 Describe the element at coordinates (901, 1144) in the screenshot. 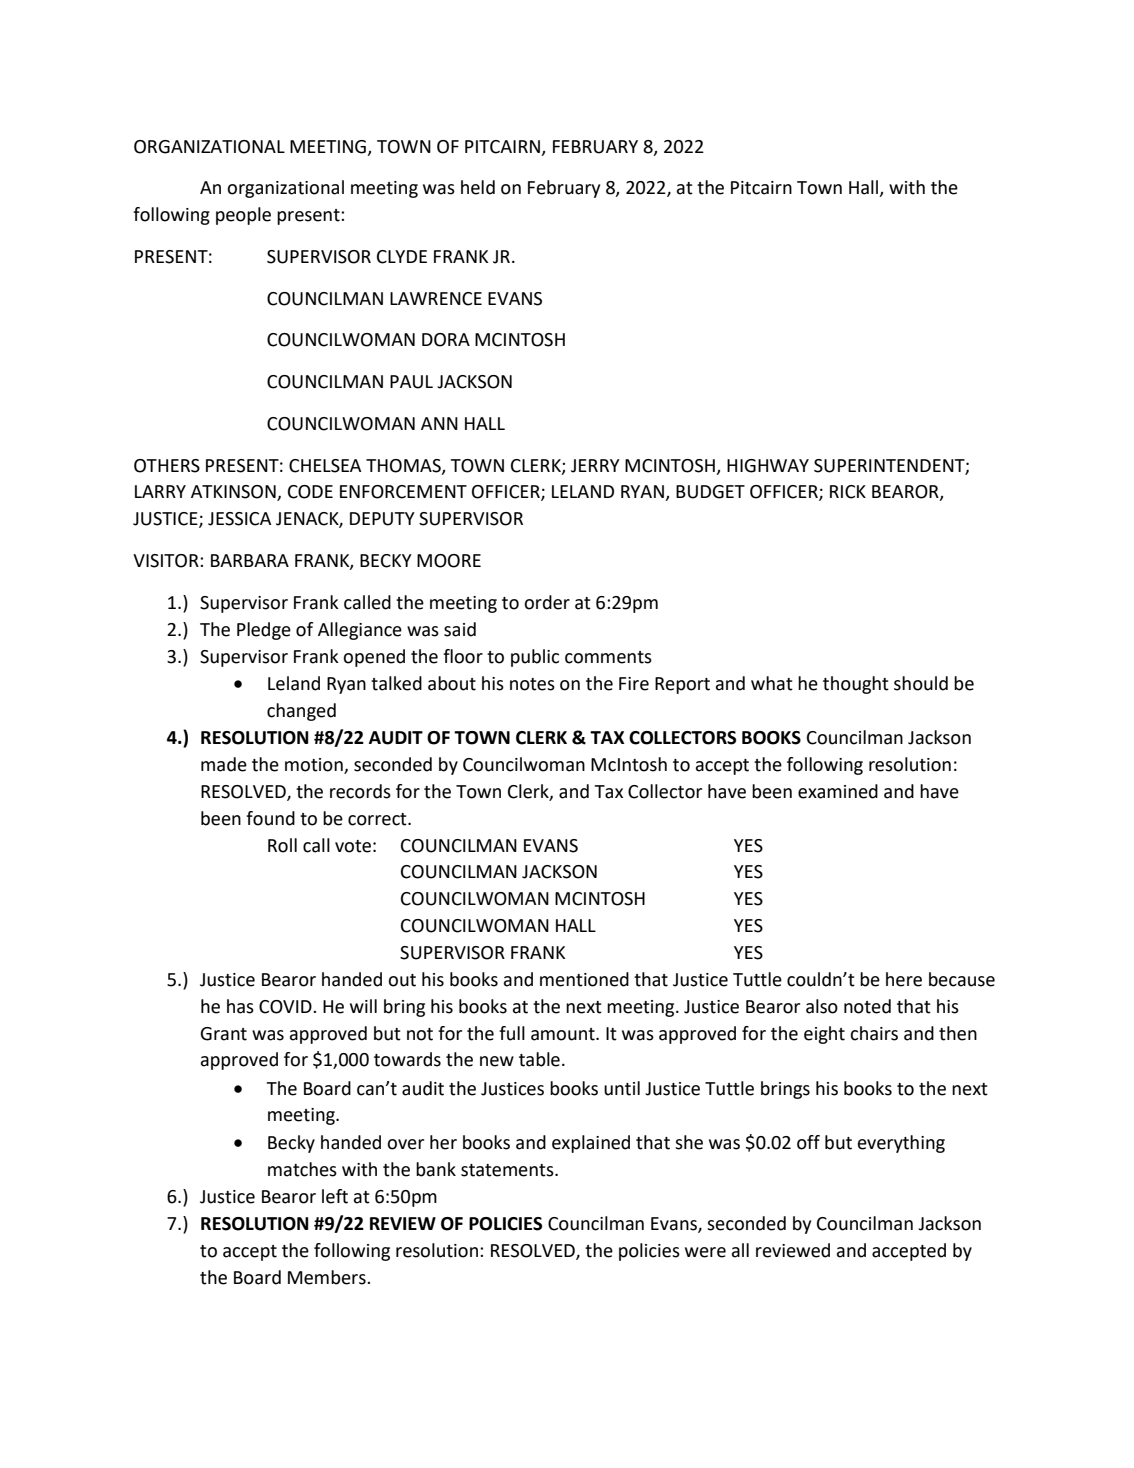

I see `everything` at that location.
